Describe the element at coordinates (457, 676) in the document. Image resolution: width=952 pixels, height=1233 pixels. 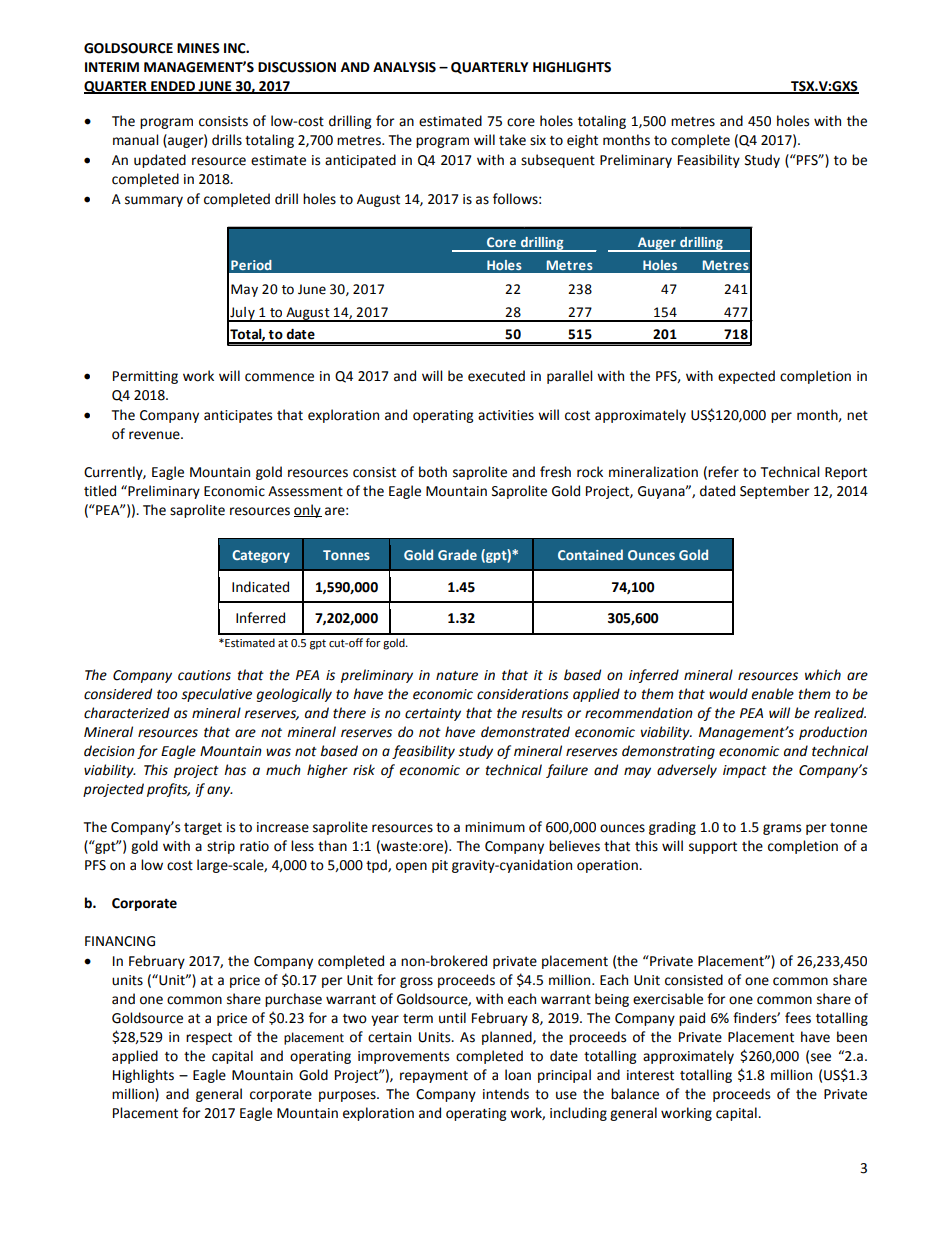
I see `nature` at that location.
